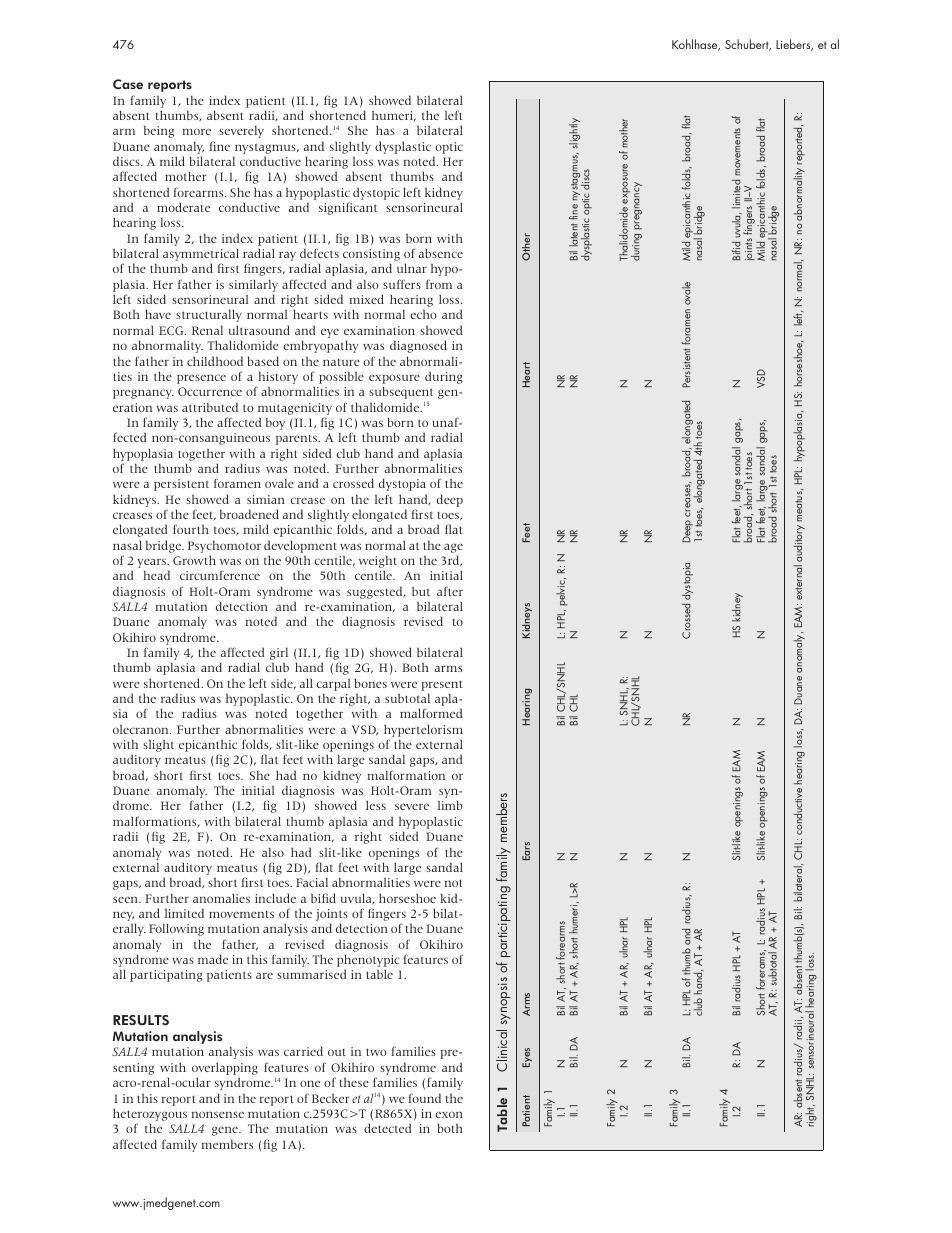 The image size is (952, 1233). What do you see at coordinates (748, 45) in the image?
I see `Schubert` at bounding box center [748, 45].
